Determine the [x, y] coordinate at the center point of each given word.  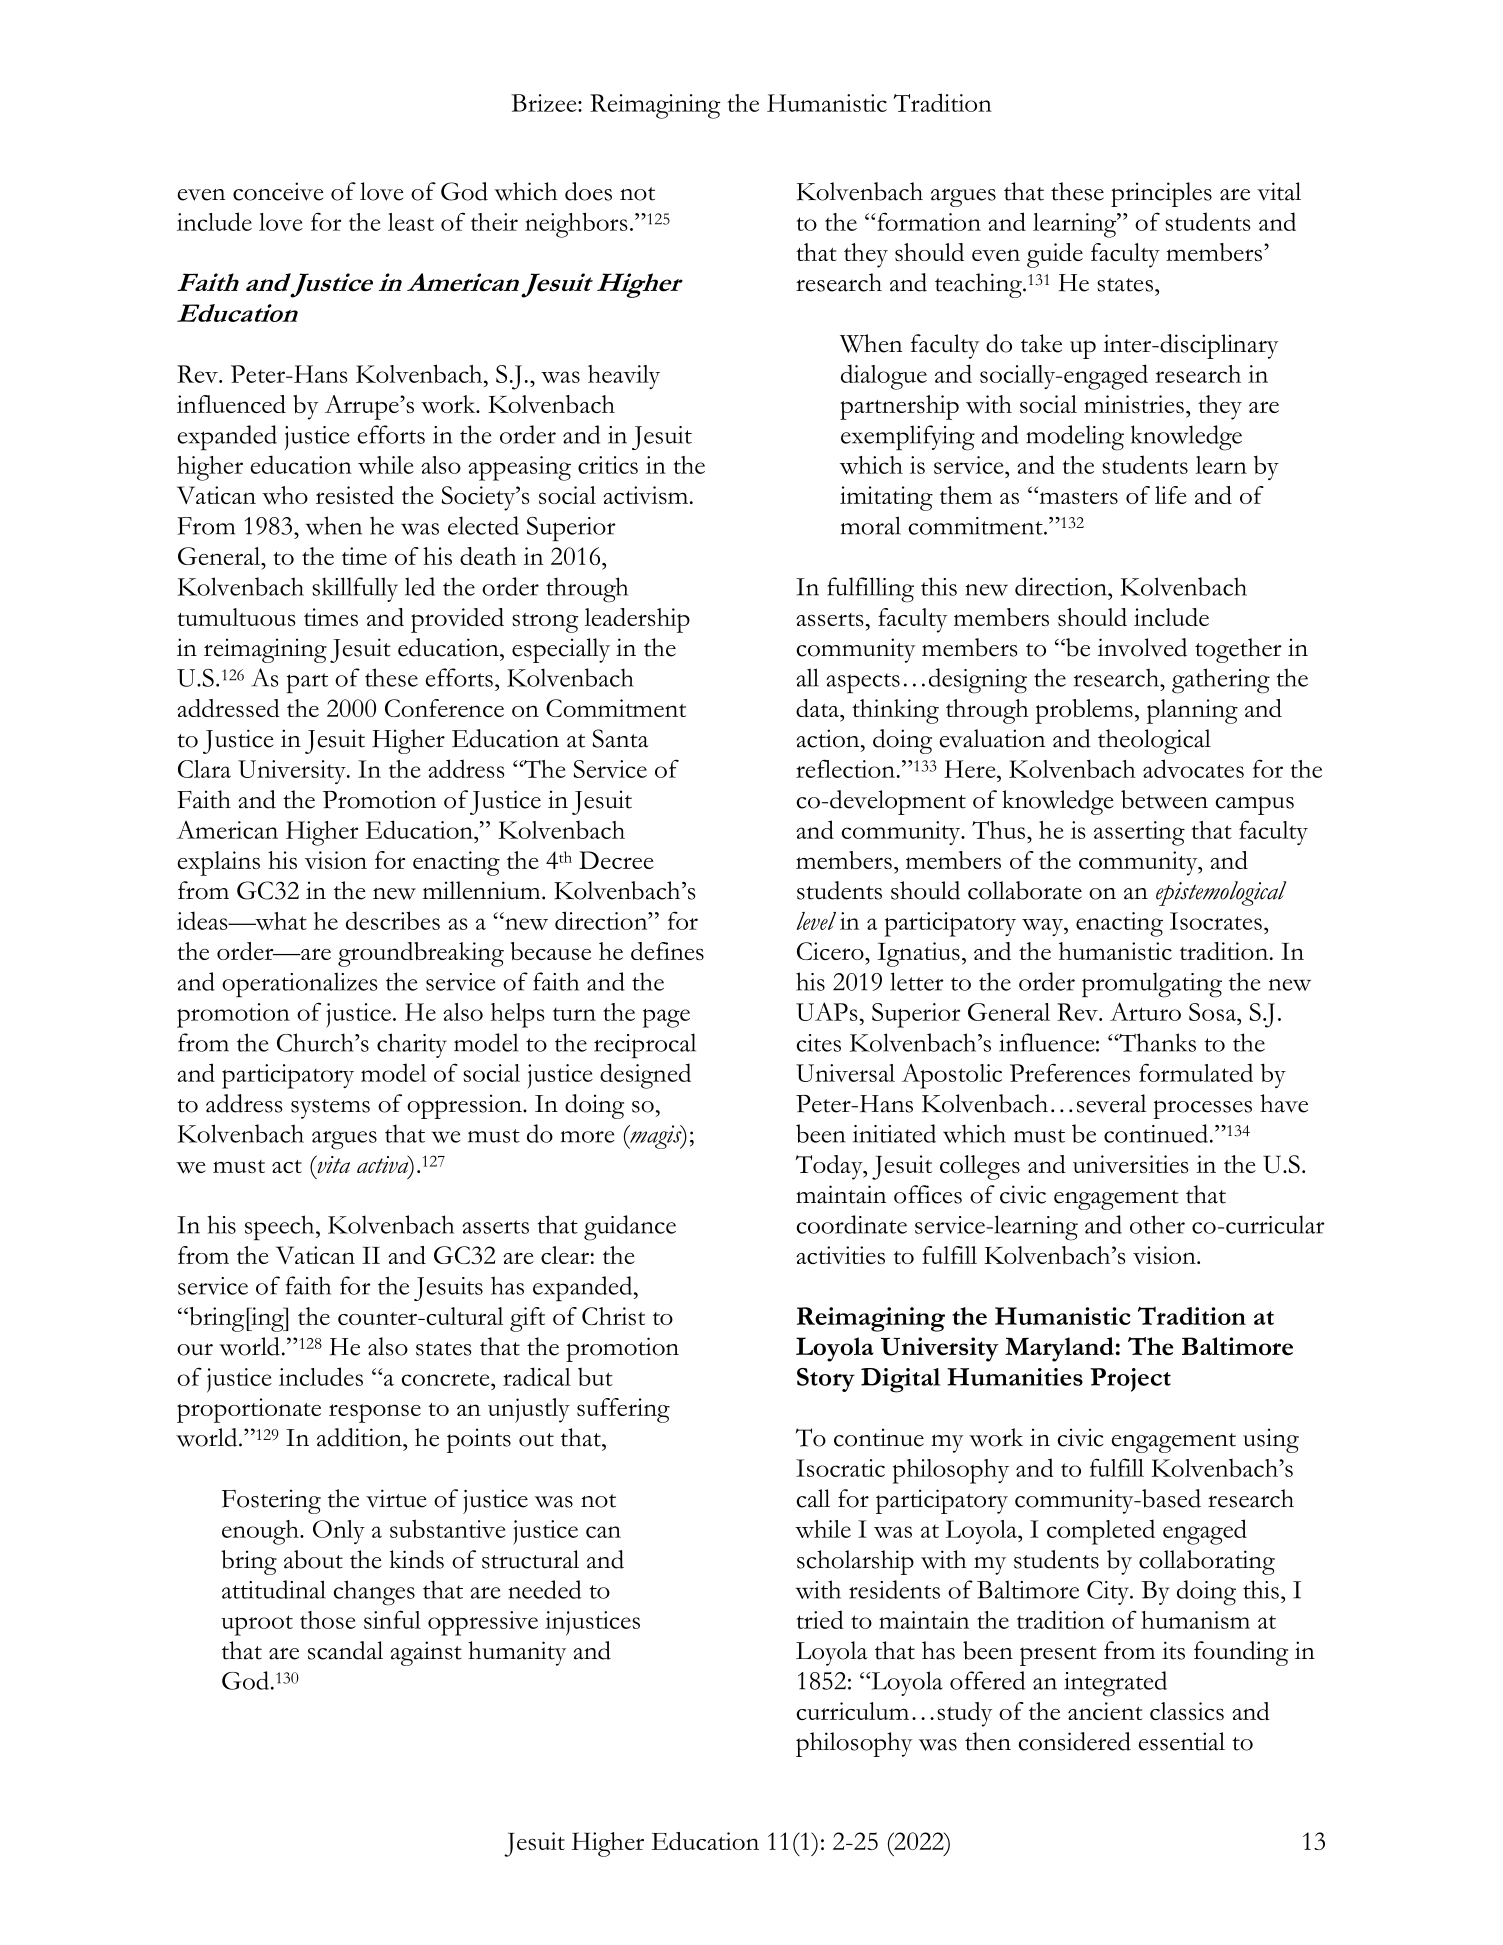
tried [820, 1619]
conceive [278, 191]
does [588, 191]
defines [667, 951]
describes [393, 920]
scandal [345, 1650]
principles [1161, 194]
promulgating [1152, 985]
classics [1187, 1711]
